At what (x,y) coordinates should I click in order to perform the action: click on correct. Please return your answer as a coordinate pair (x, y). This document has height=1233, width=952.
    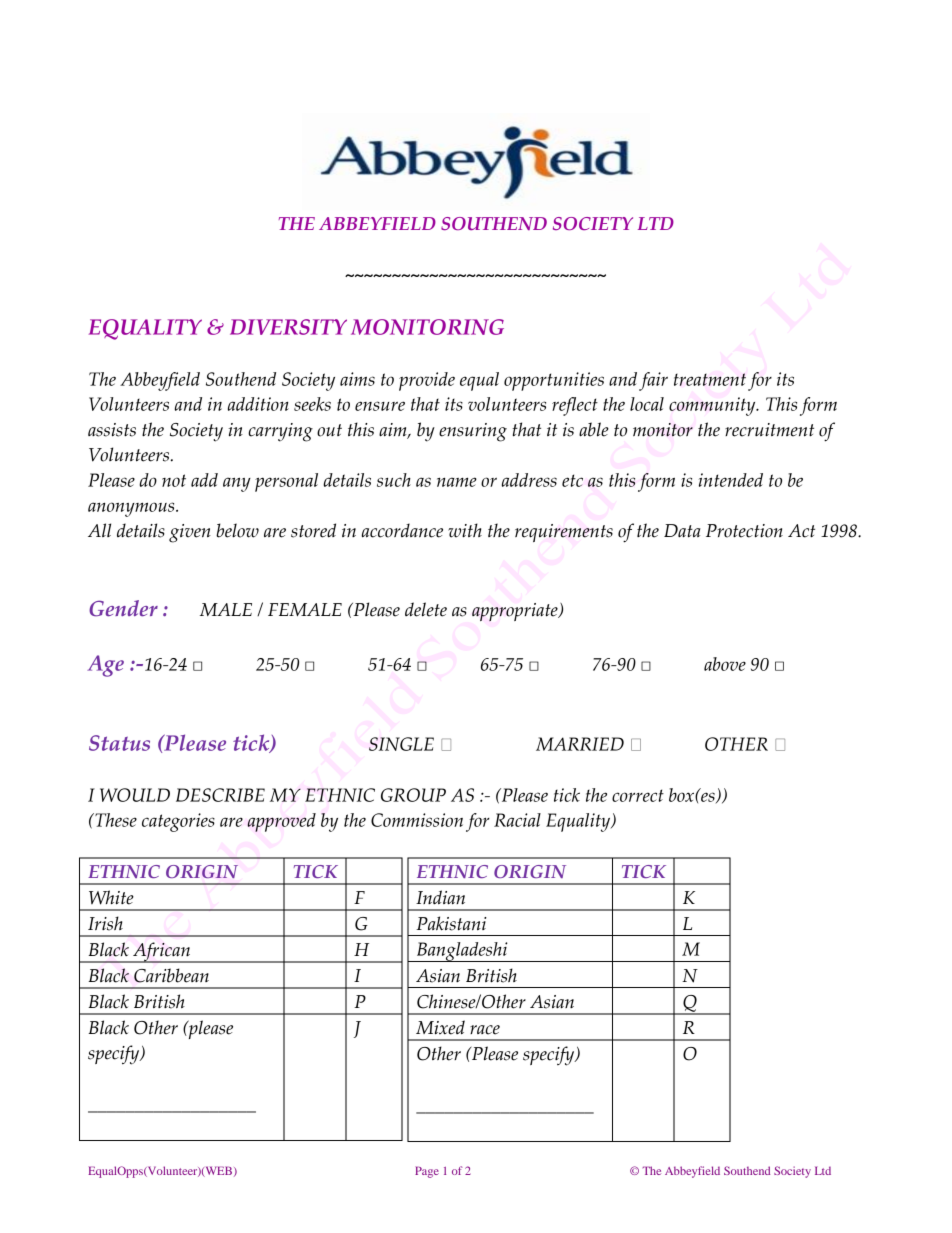
    Looking at the image, I should click on (638, 795).
